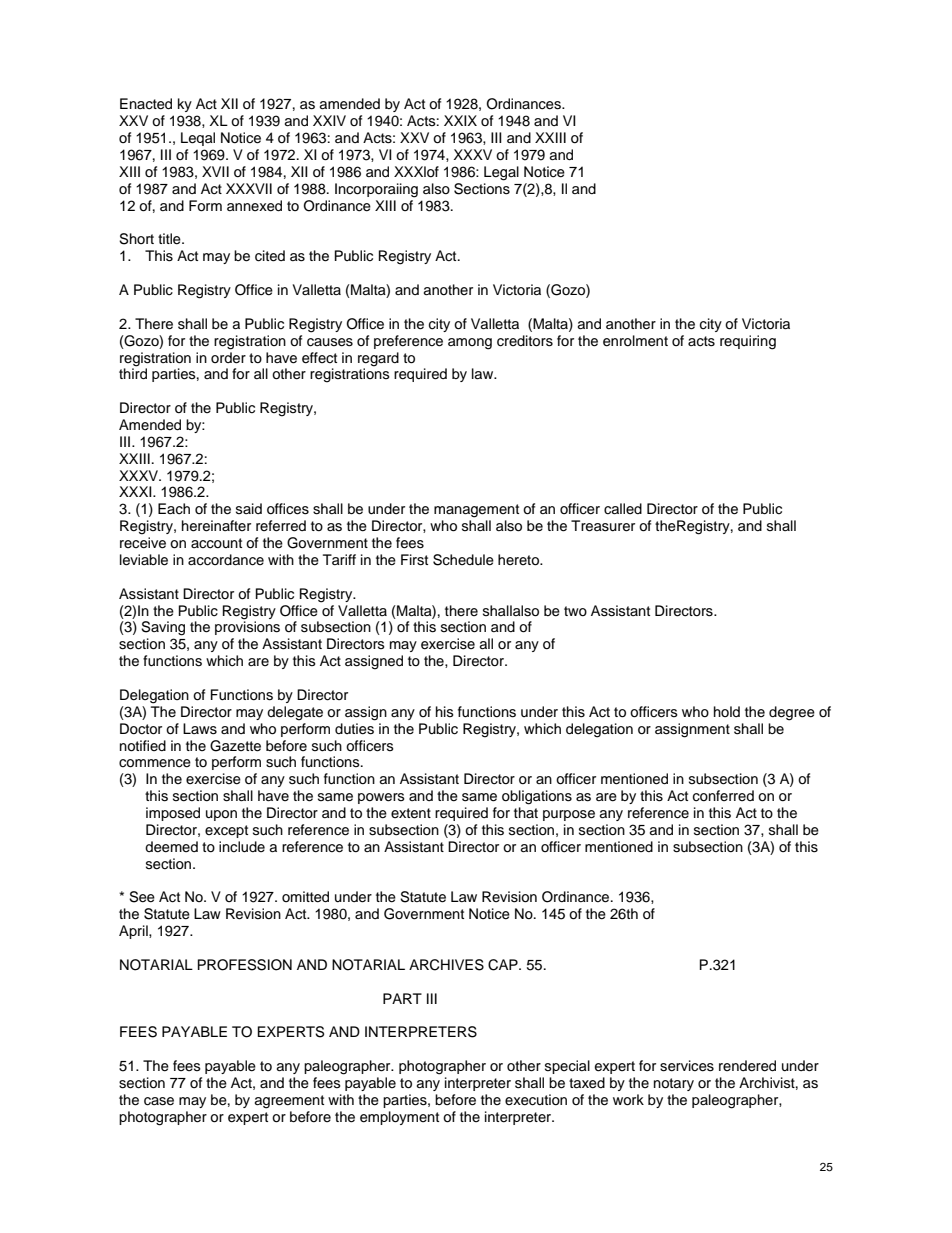 Image resolution: width=952 pixels, height=1233 pixels. I want to click on Legal, so click(501, 173).
